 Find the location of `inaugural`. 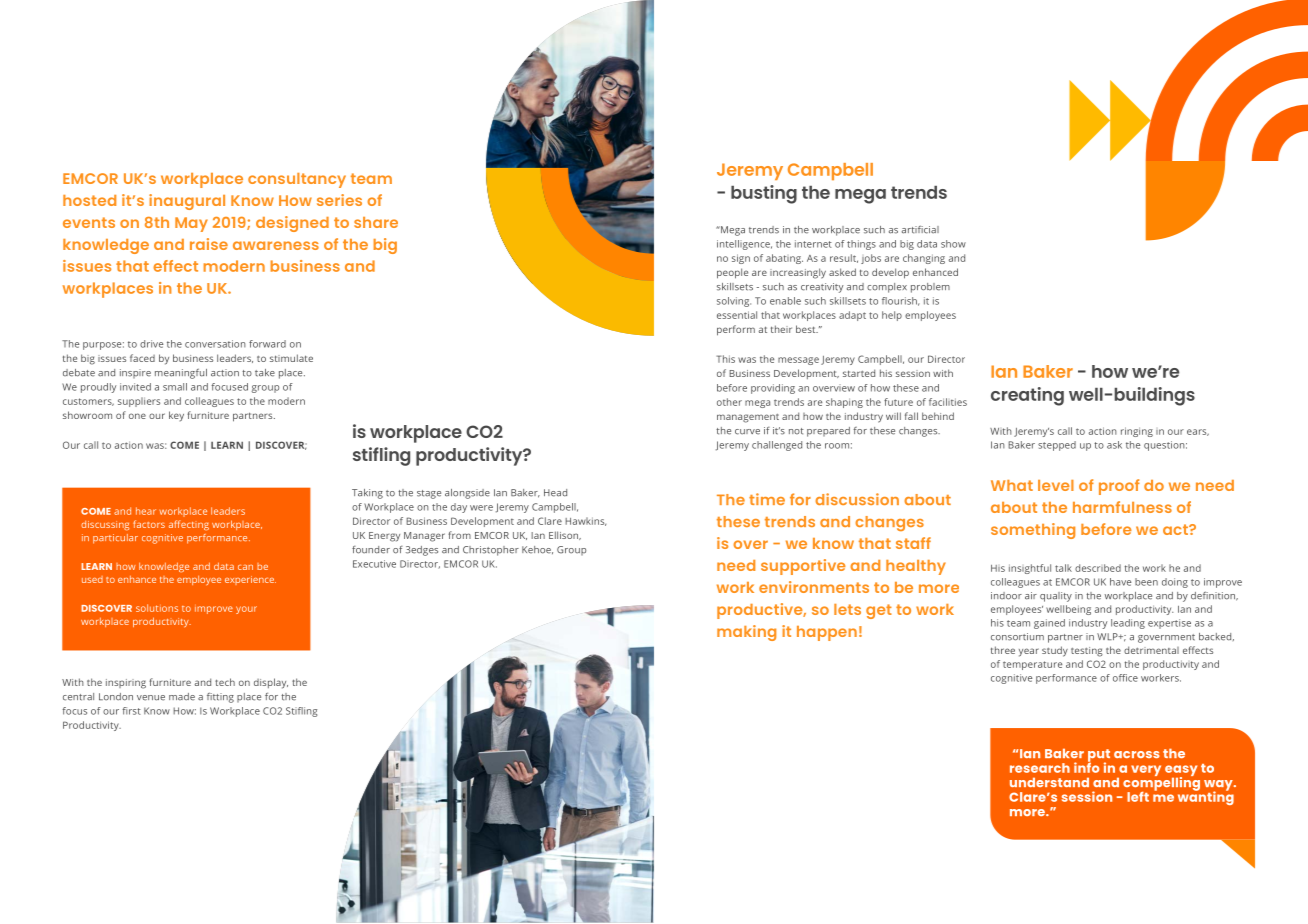

inaugural is located at coordinates (187, 202).
